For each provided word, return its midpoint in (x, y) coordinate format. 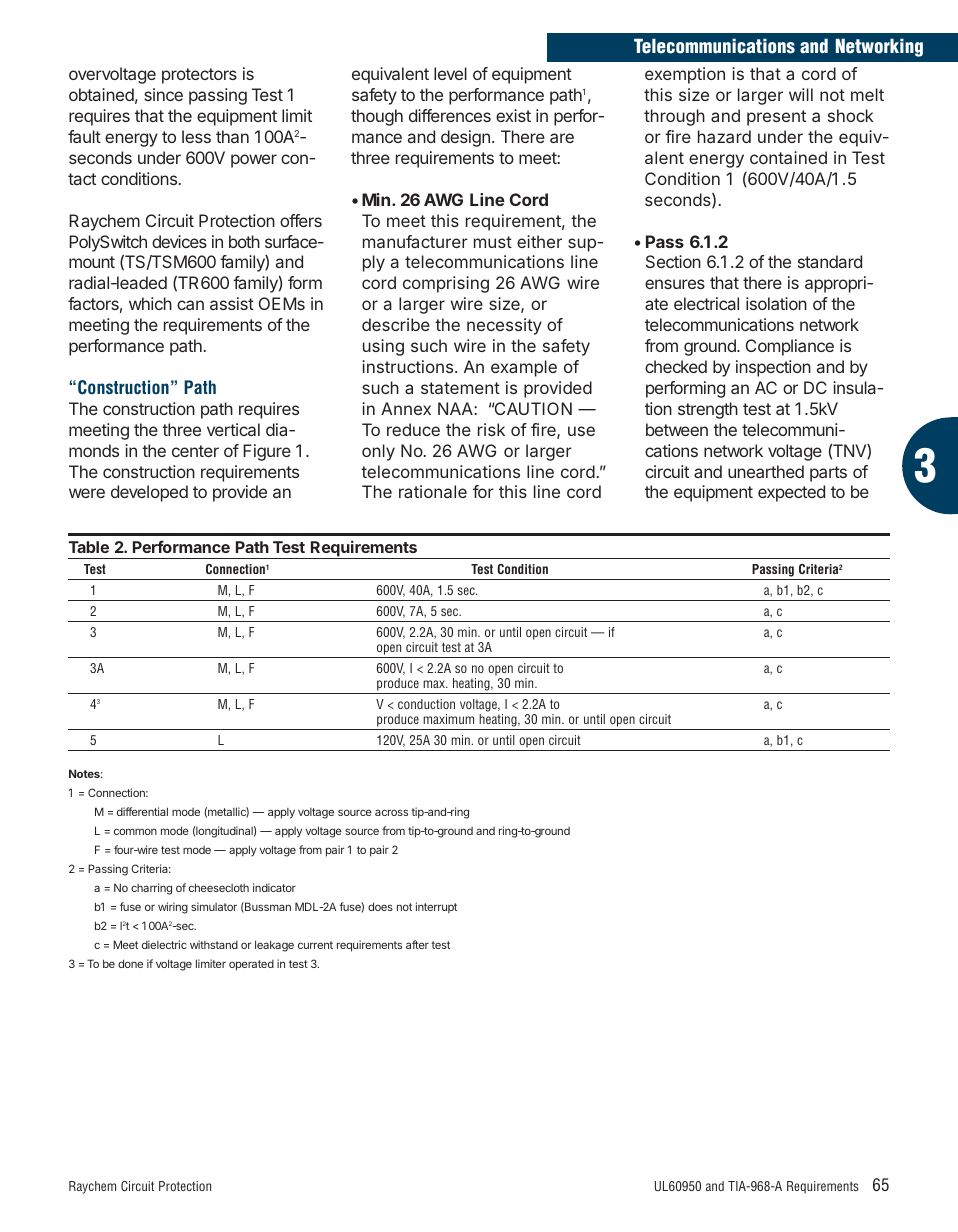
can (190, 305)
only (378, 452)
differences (450, 115)
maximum (448, 719)
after (417, 944)
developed (149, 493)
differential (142, 811)
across (391, 812)
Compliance (790, 347)
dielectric (164, 944)
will (801, 94)
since (163, 94)
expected (791, 493)
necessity (504, 326)
